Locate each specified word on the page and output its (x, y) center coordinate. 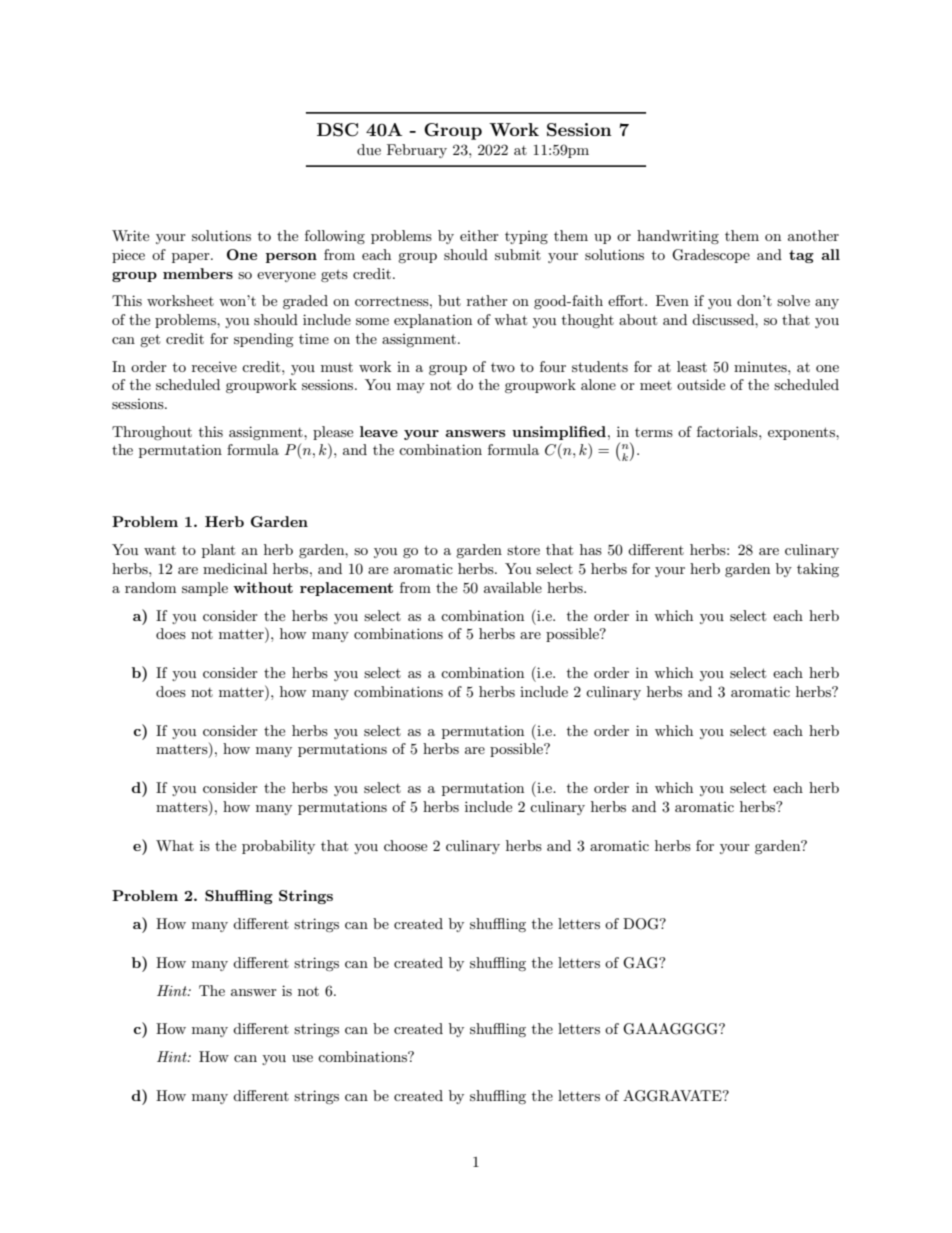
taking (818, 570)
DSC (337, 130)
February (417, 151)
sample (205, 589)
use (302, 1058)
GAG (641, 963)
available (513, 587)
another (813, 235)
